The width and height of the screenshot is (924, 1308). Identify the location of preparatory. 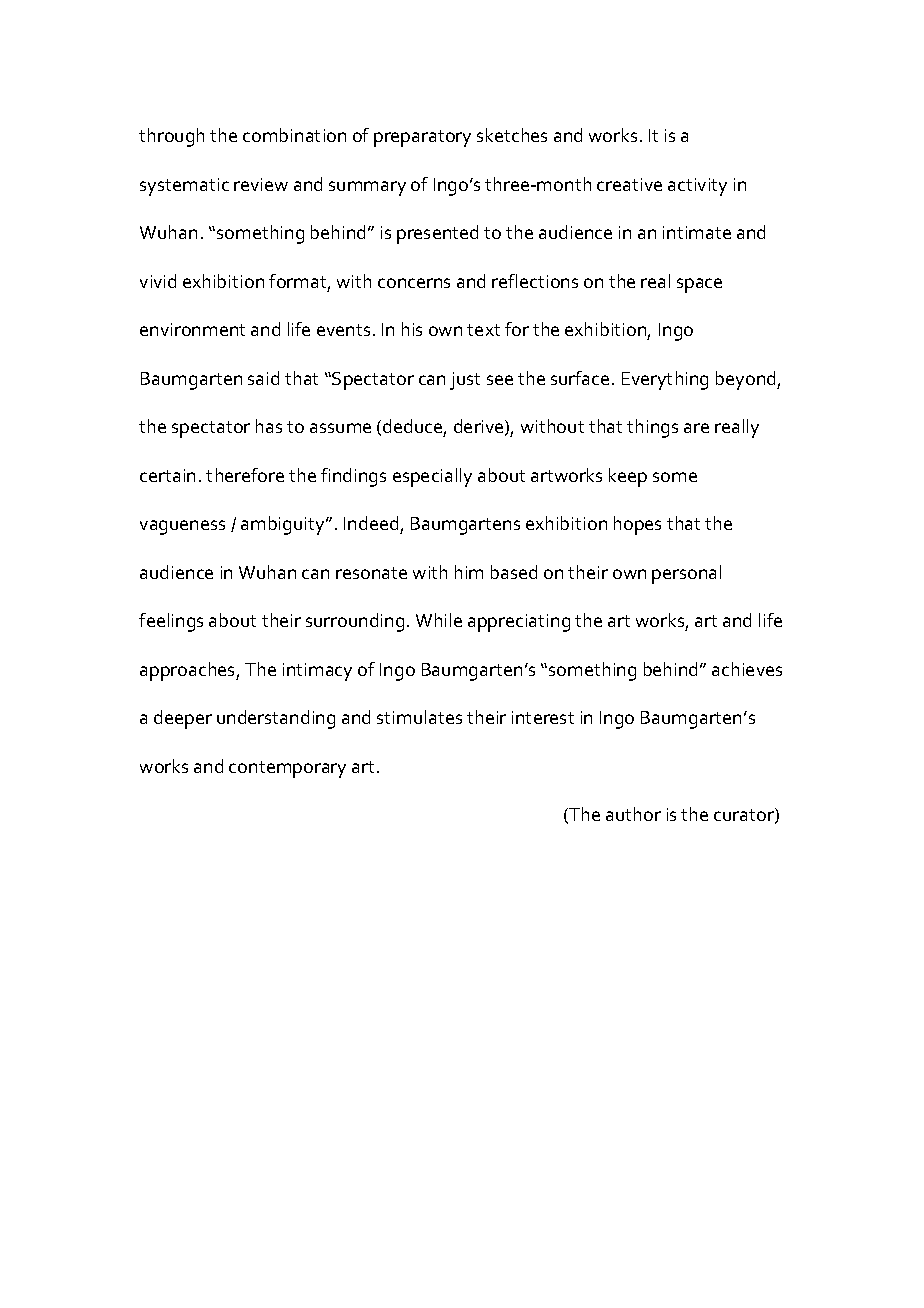
(422, 138).
